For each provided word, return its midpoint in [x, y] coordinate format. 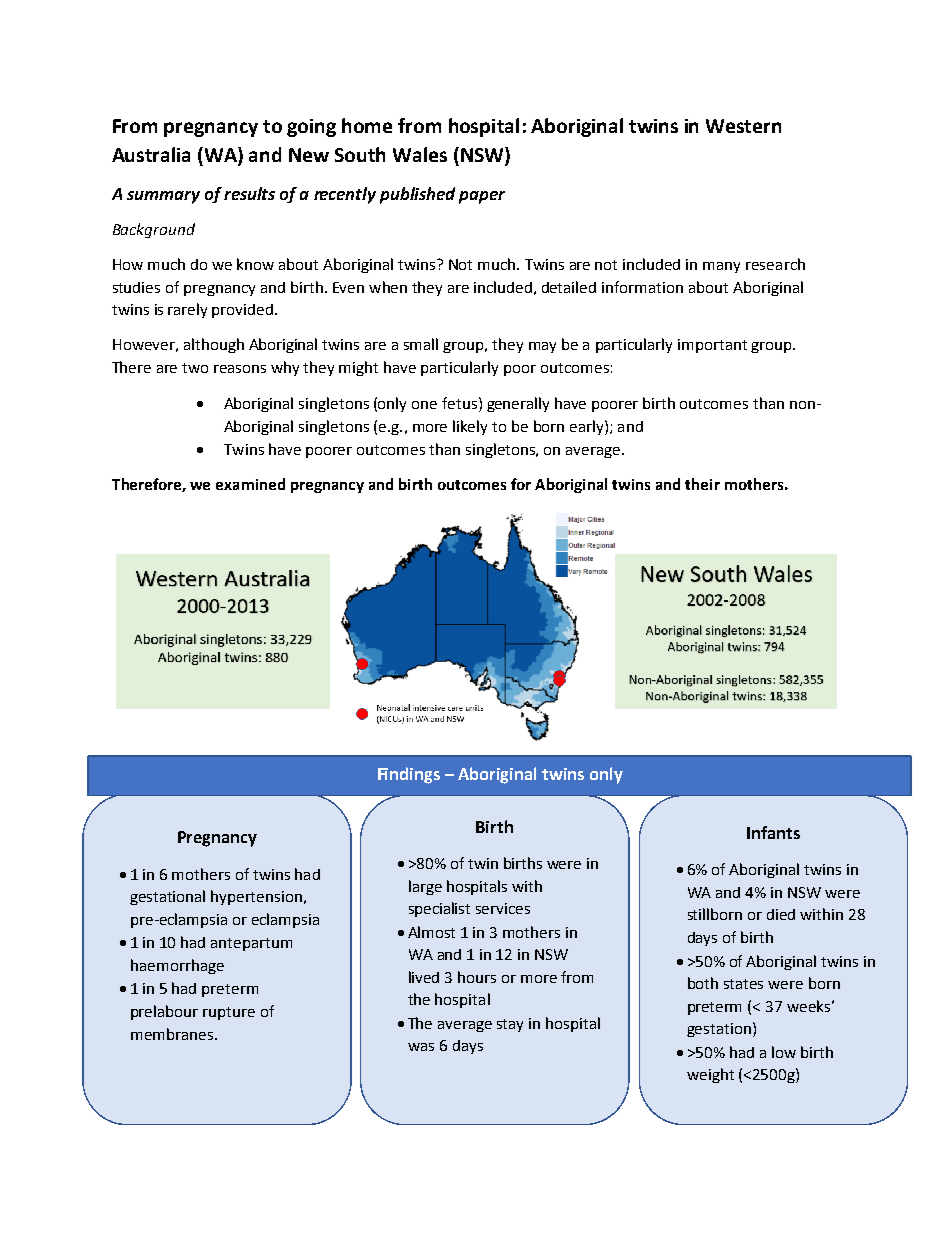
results [249, 193]
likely [470, 427]
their [702, 484]
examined [250, 484]
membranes [173, 1034]
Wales [420, 154]
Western [743, 126]
